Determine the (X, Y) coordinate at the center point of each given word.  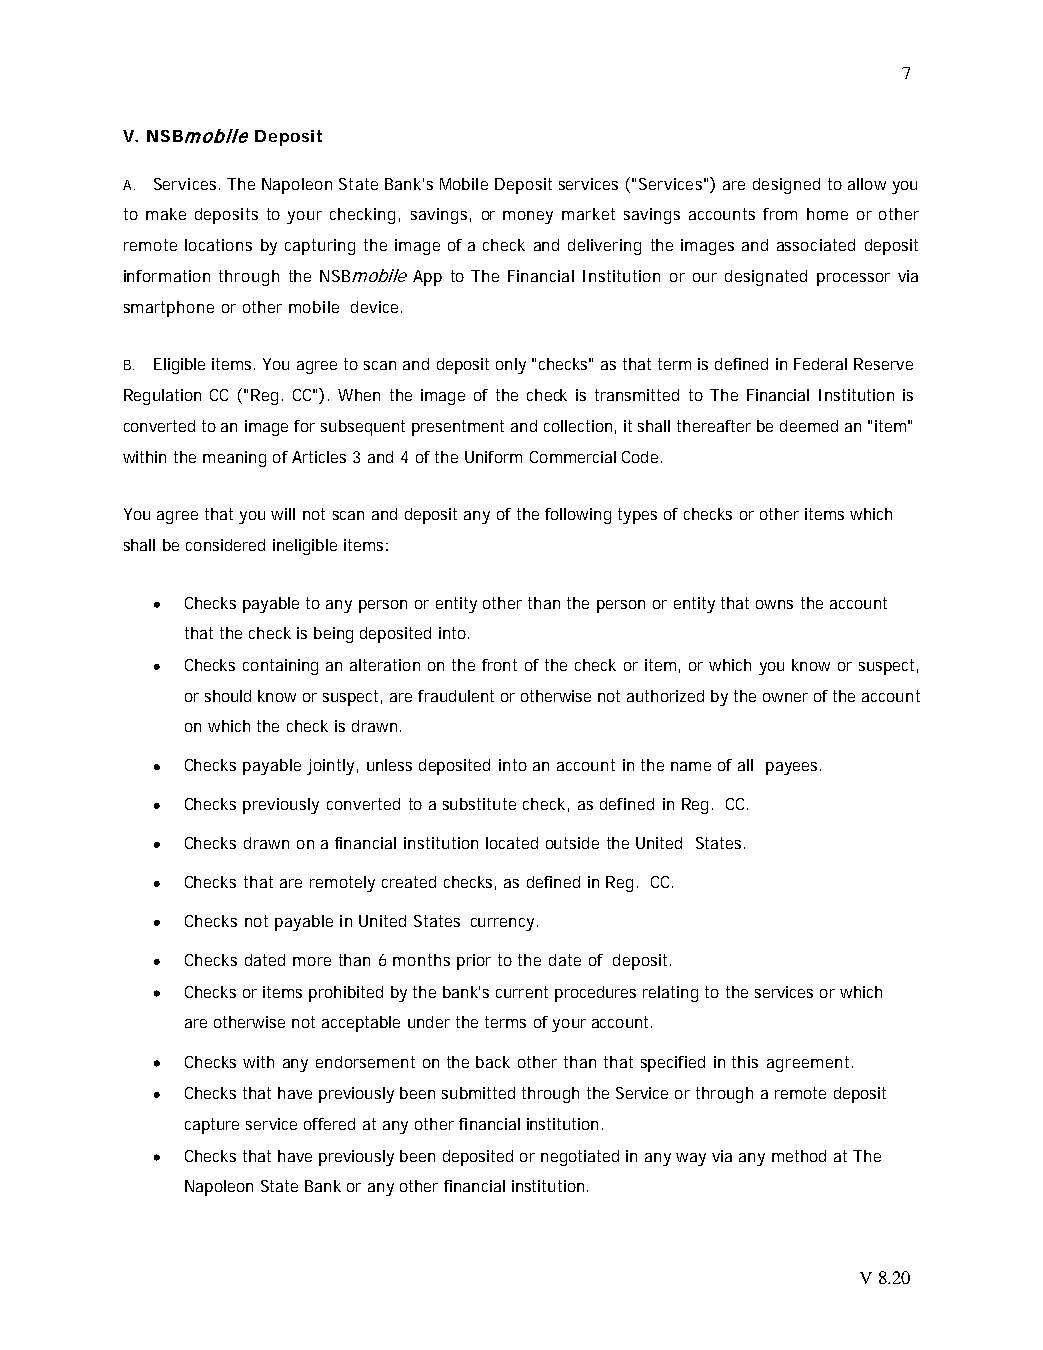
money (528, 217)
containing (280, 667)
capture (212, 1126)
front (499, 665)
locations (218, 245)
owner (785, 697)
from (780, 214)
